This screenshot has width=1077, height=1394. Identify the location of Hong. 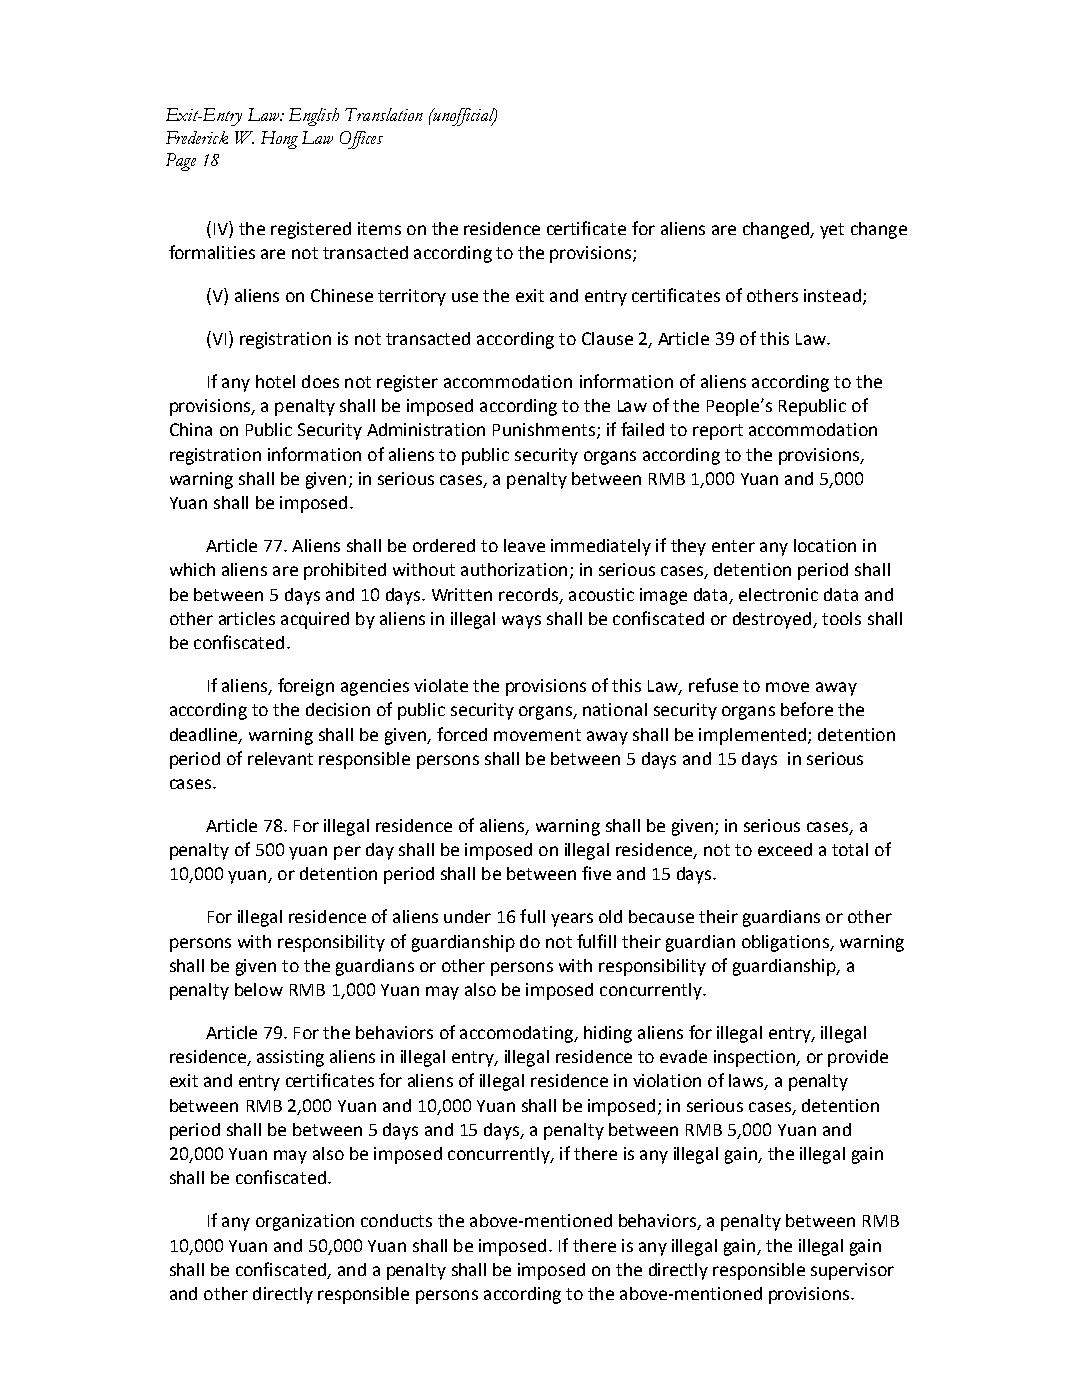
(279, 140).
